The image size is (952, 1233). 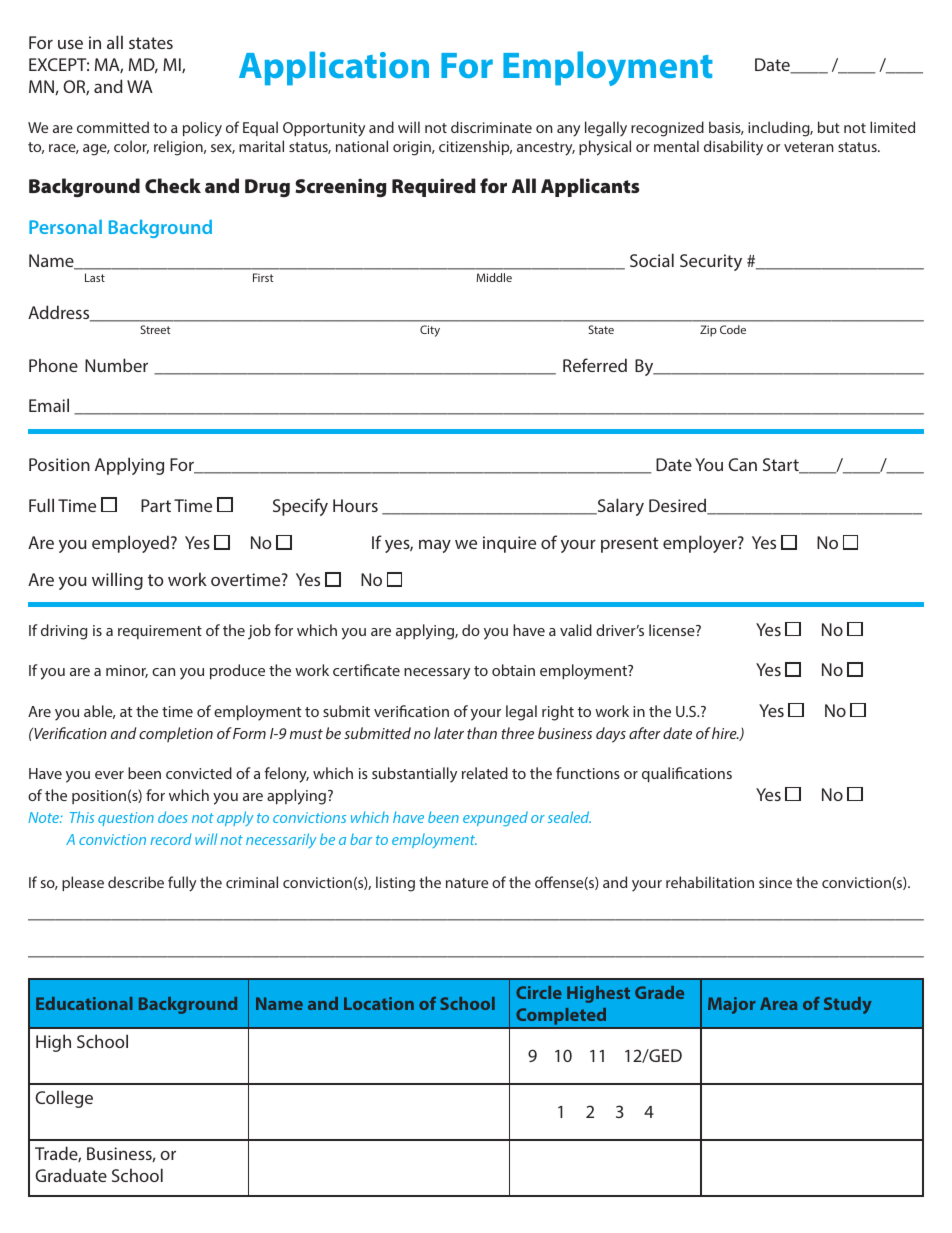 I want to click on but, so click(x=829, y=127).
